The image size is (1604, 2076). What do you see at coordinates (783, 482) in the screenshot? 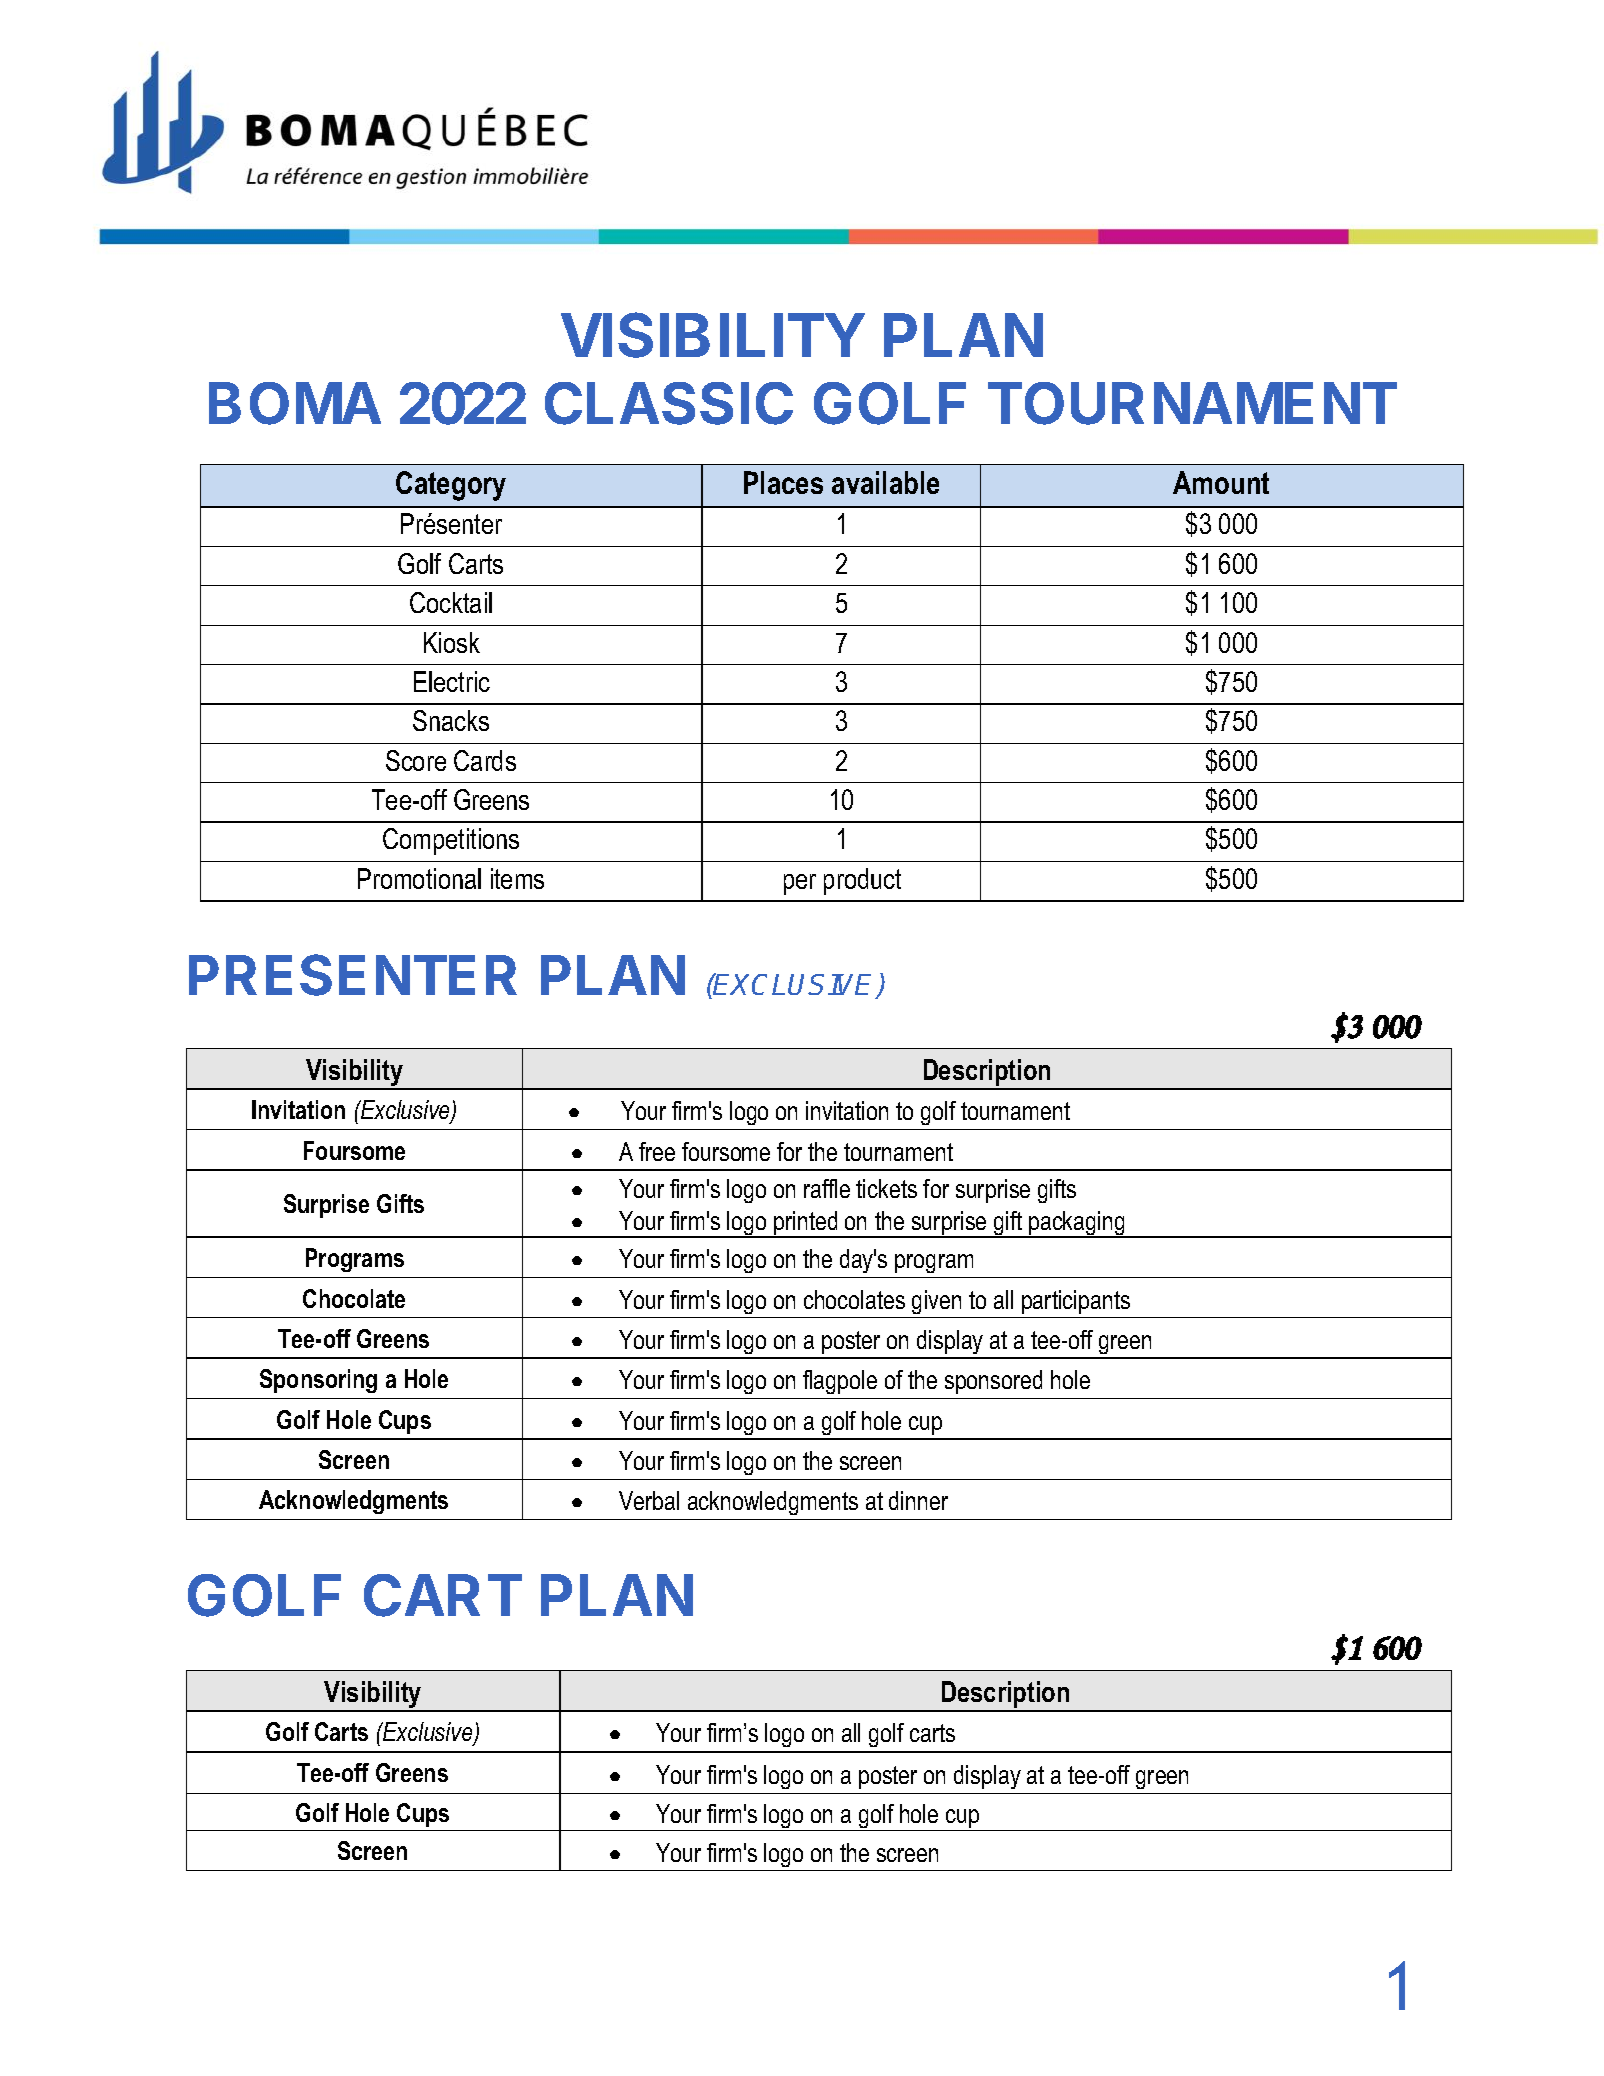
I see `Places` at bounding box center [783, 482].
